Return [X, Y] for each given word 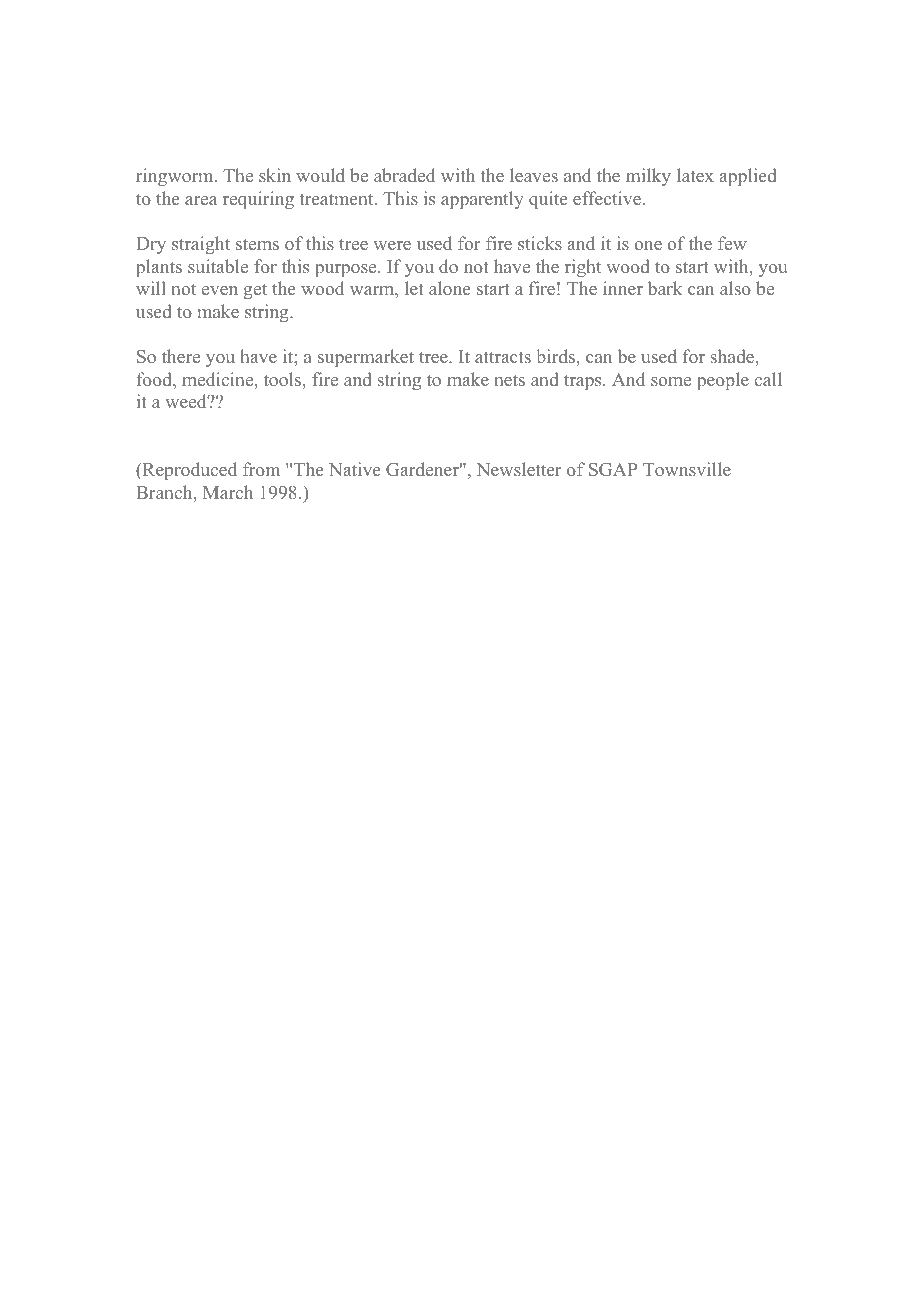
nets [509, 380]
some [671, 381]
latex [695, 175]
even [220, 290]
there [181, 356]
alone [449, 288]
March [228, 492]
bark [665, 288]
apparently [482, 200]
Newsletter [519, 469]
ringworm [176, 177]
